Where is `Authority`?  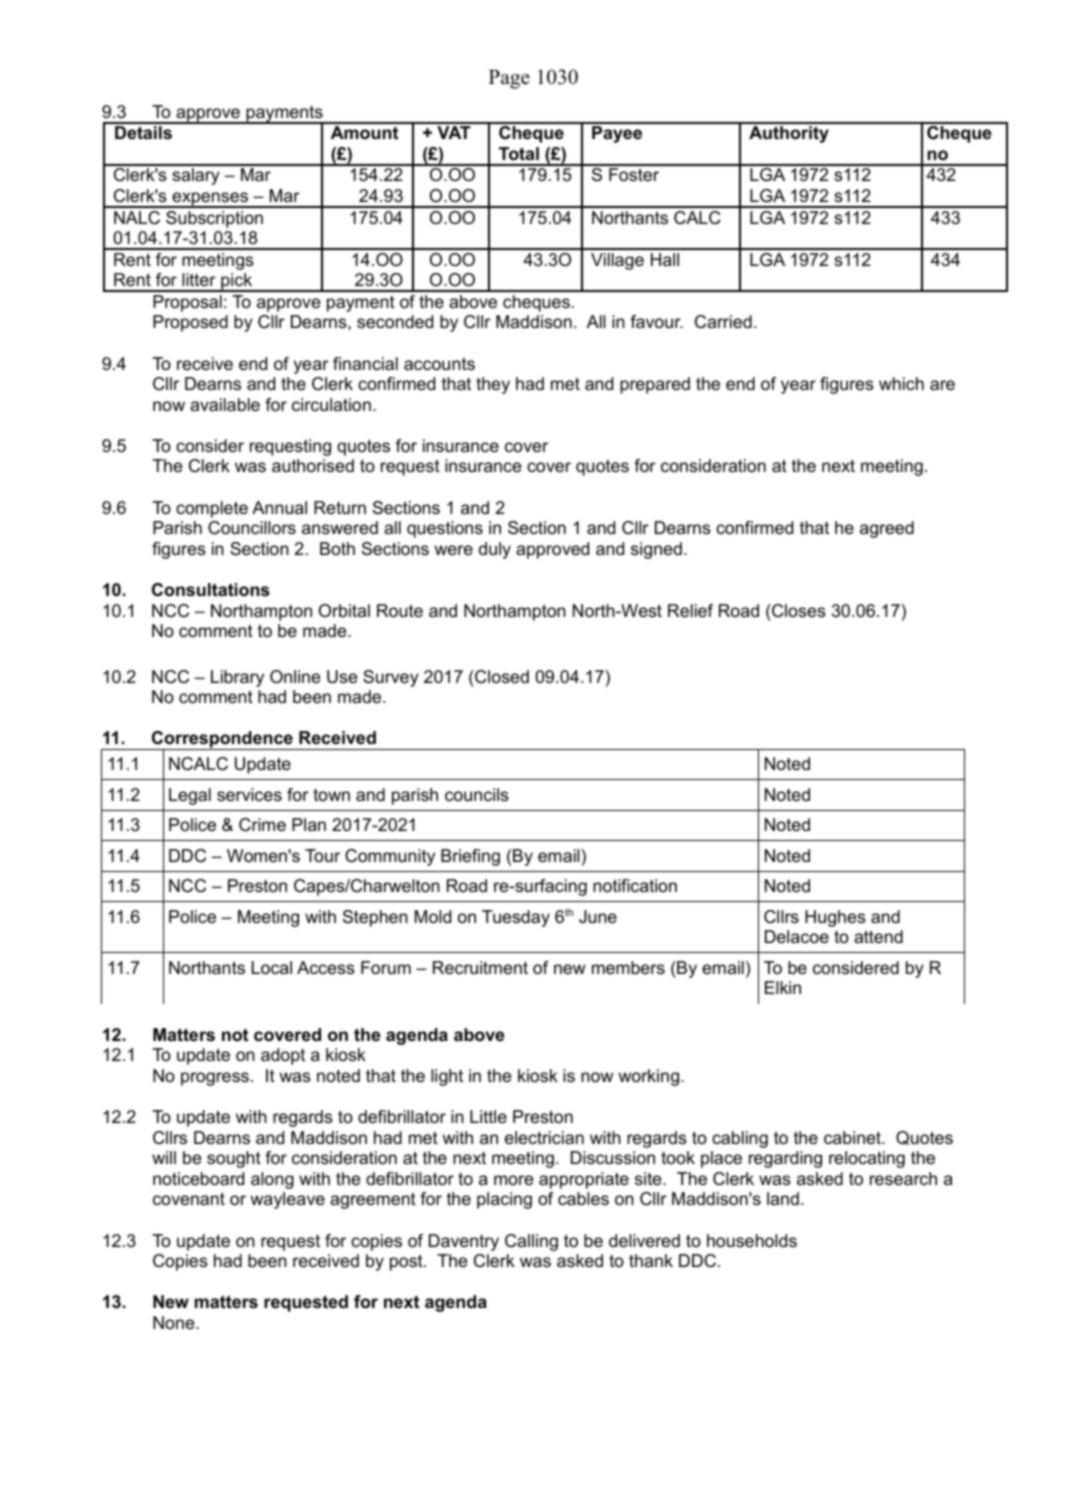
Authority is located at coordinates (789, 134).
